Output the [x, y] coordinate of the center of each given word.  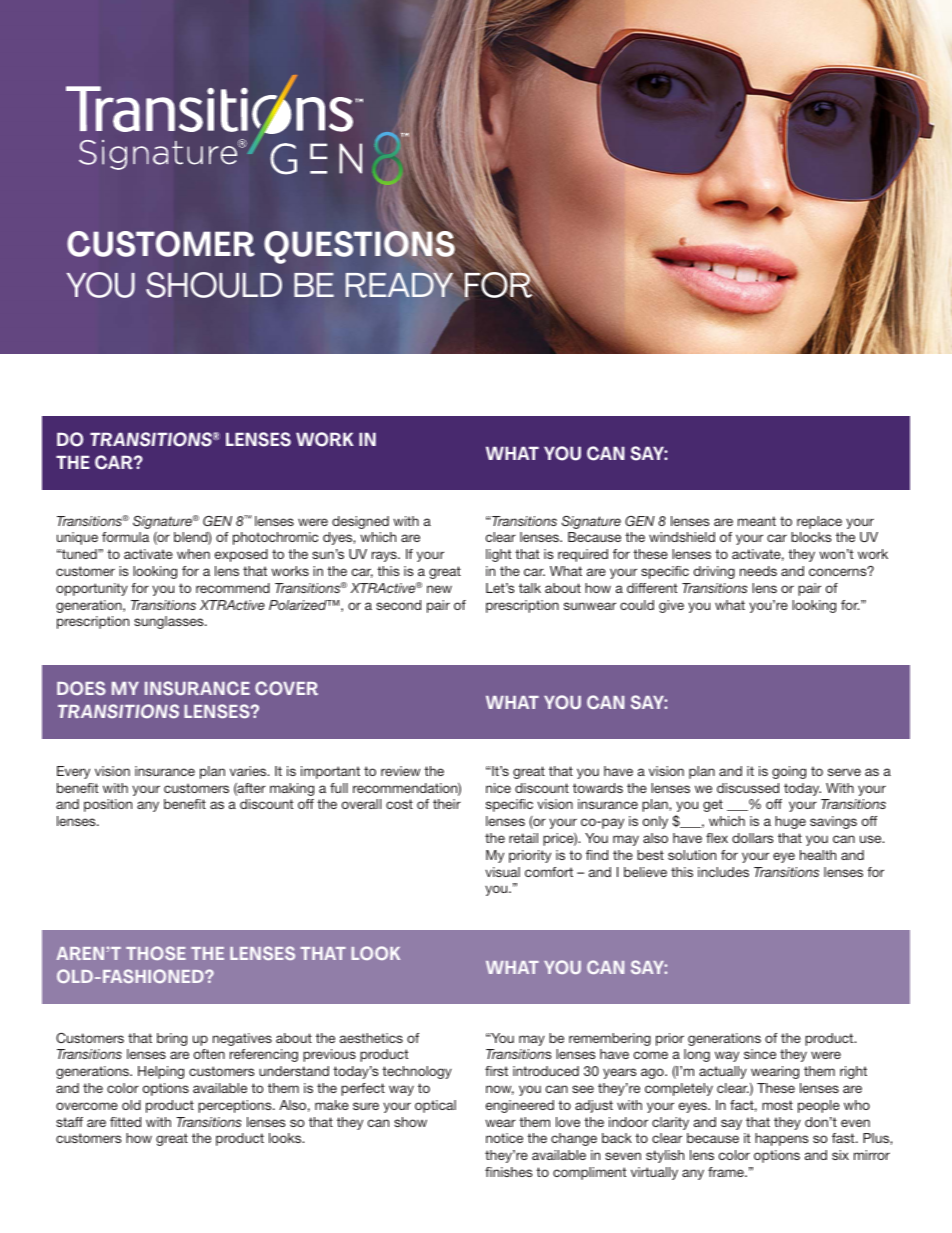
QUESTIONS [359, 248]
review [400, 771]
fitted [125, 1122]
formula [125, 537]
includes [723, 872]
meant [757, 521]
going [789, 772]
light [499, 555]
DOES [81, 688]
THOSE [156, 953]
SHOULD [214, 285]
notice [504, 1138]
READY [399, 285]
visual [502, 872]
